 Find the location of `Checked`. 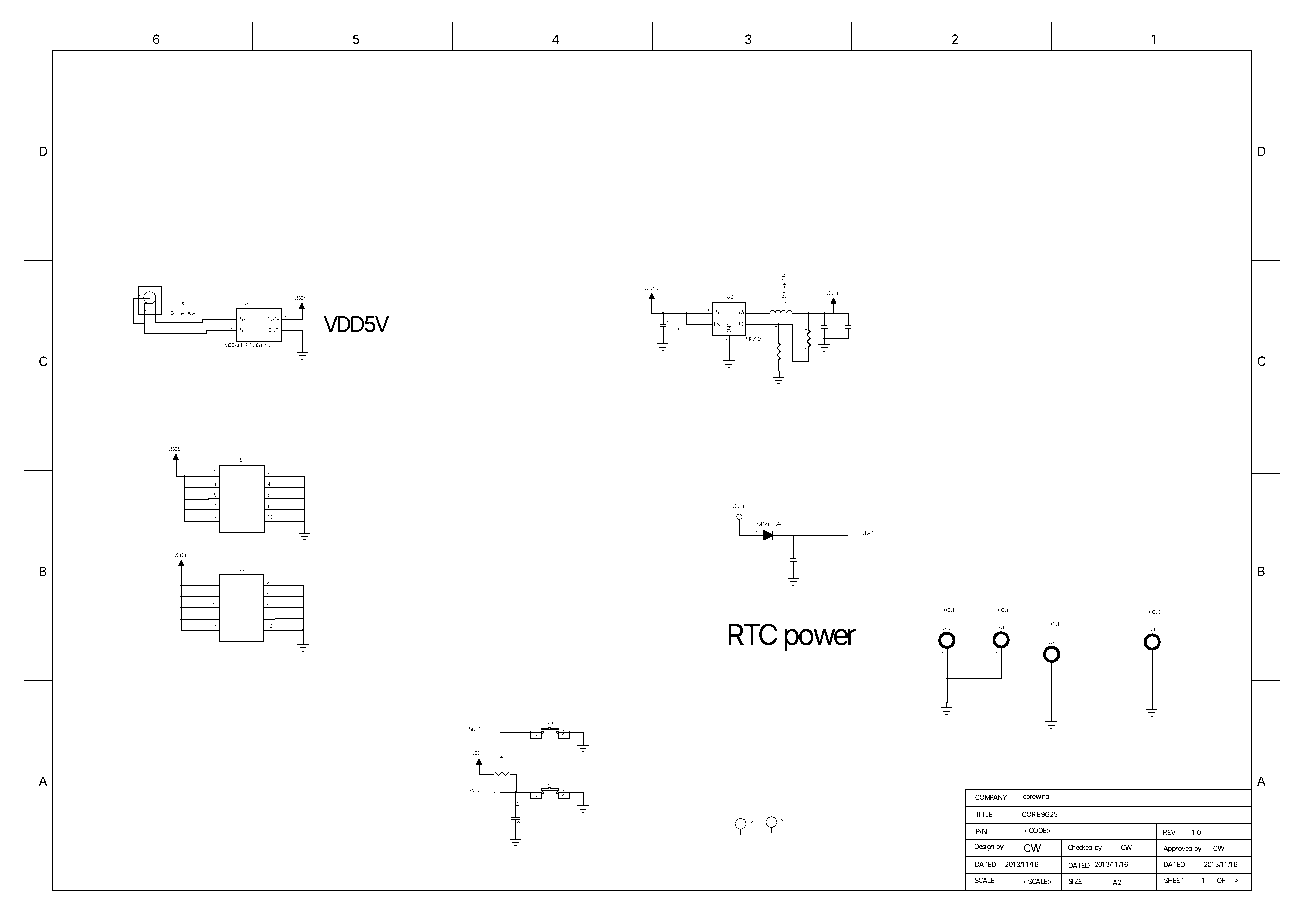

Checked is located at coordinates (1080, 847).
